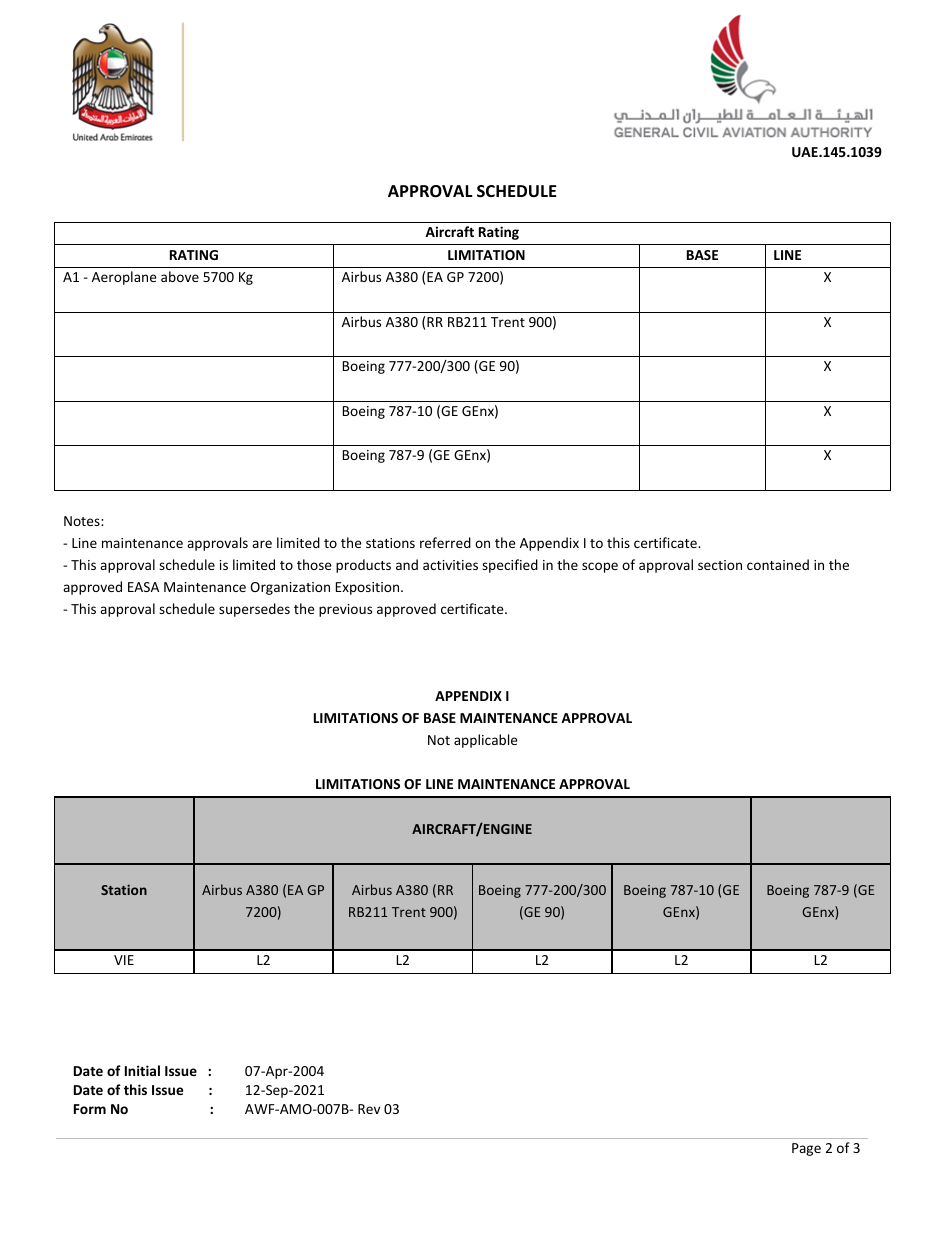  I want to click on Form, so click(90, 1109).
